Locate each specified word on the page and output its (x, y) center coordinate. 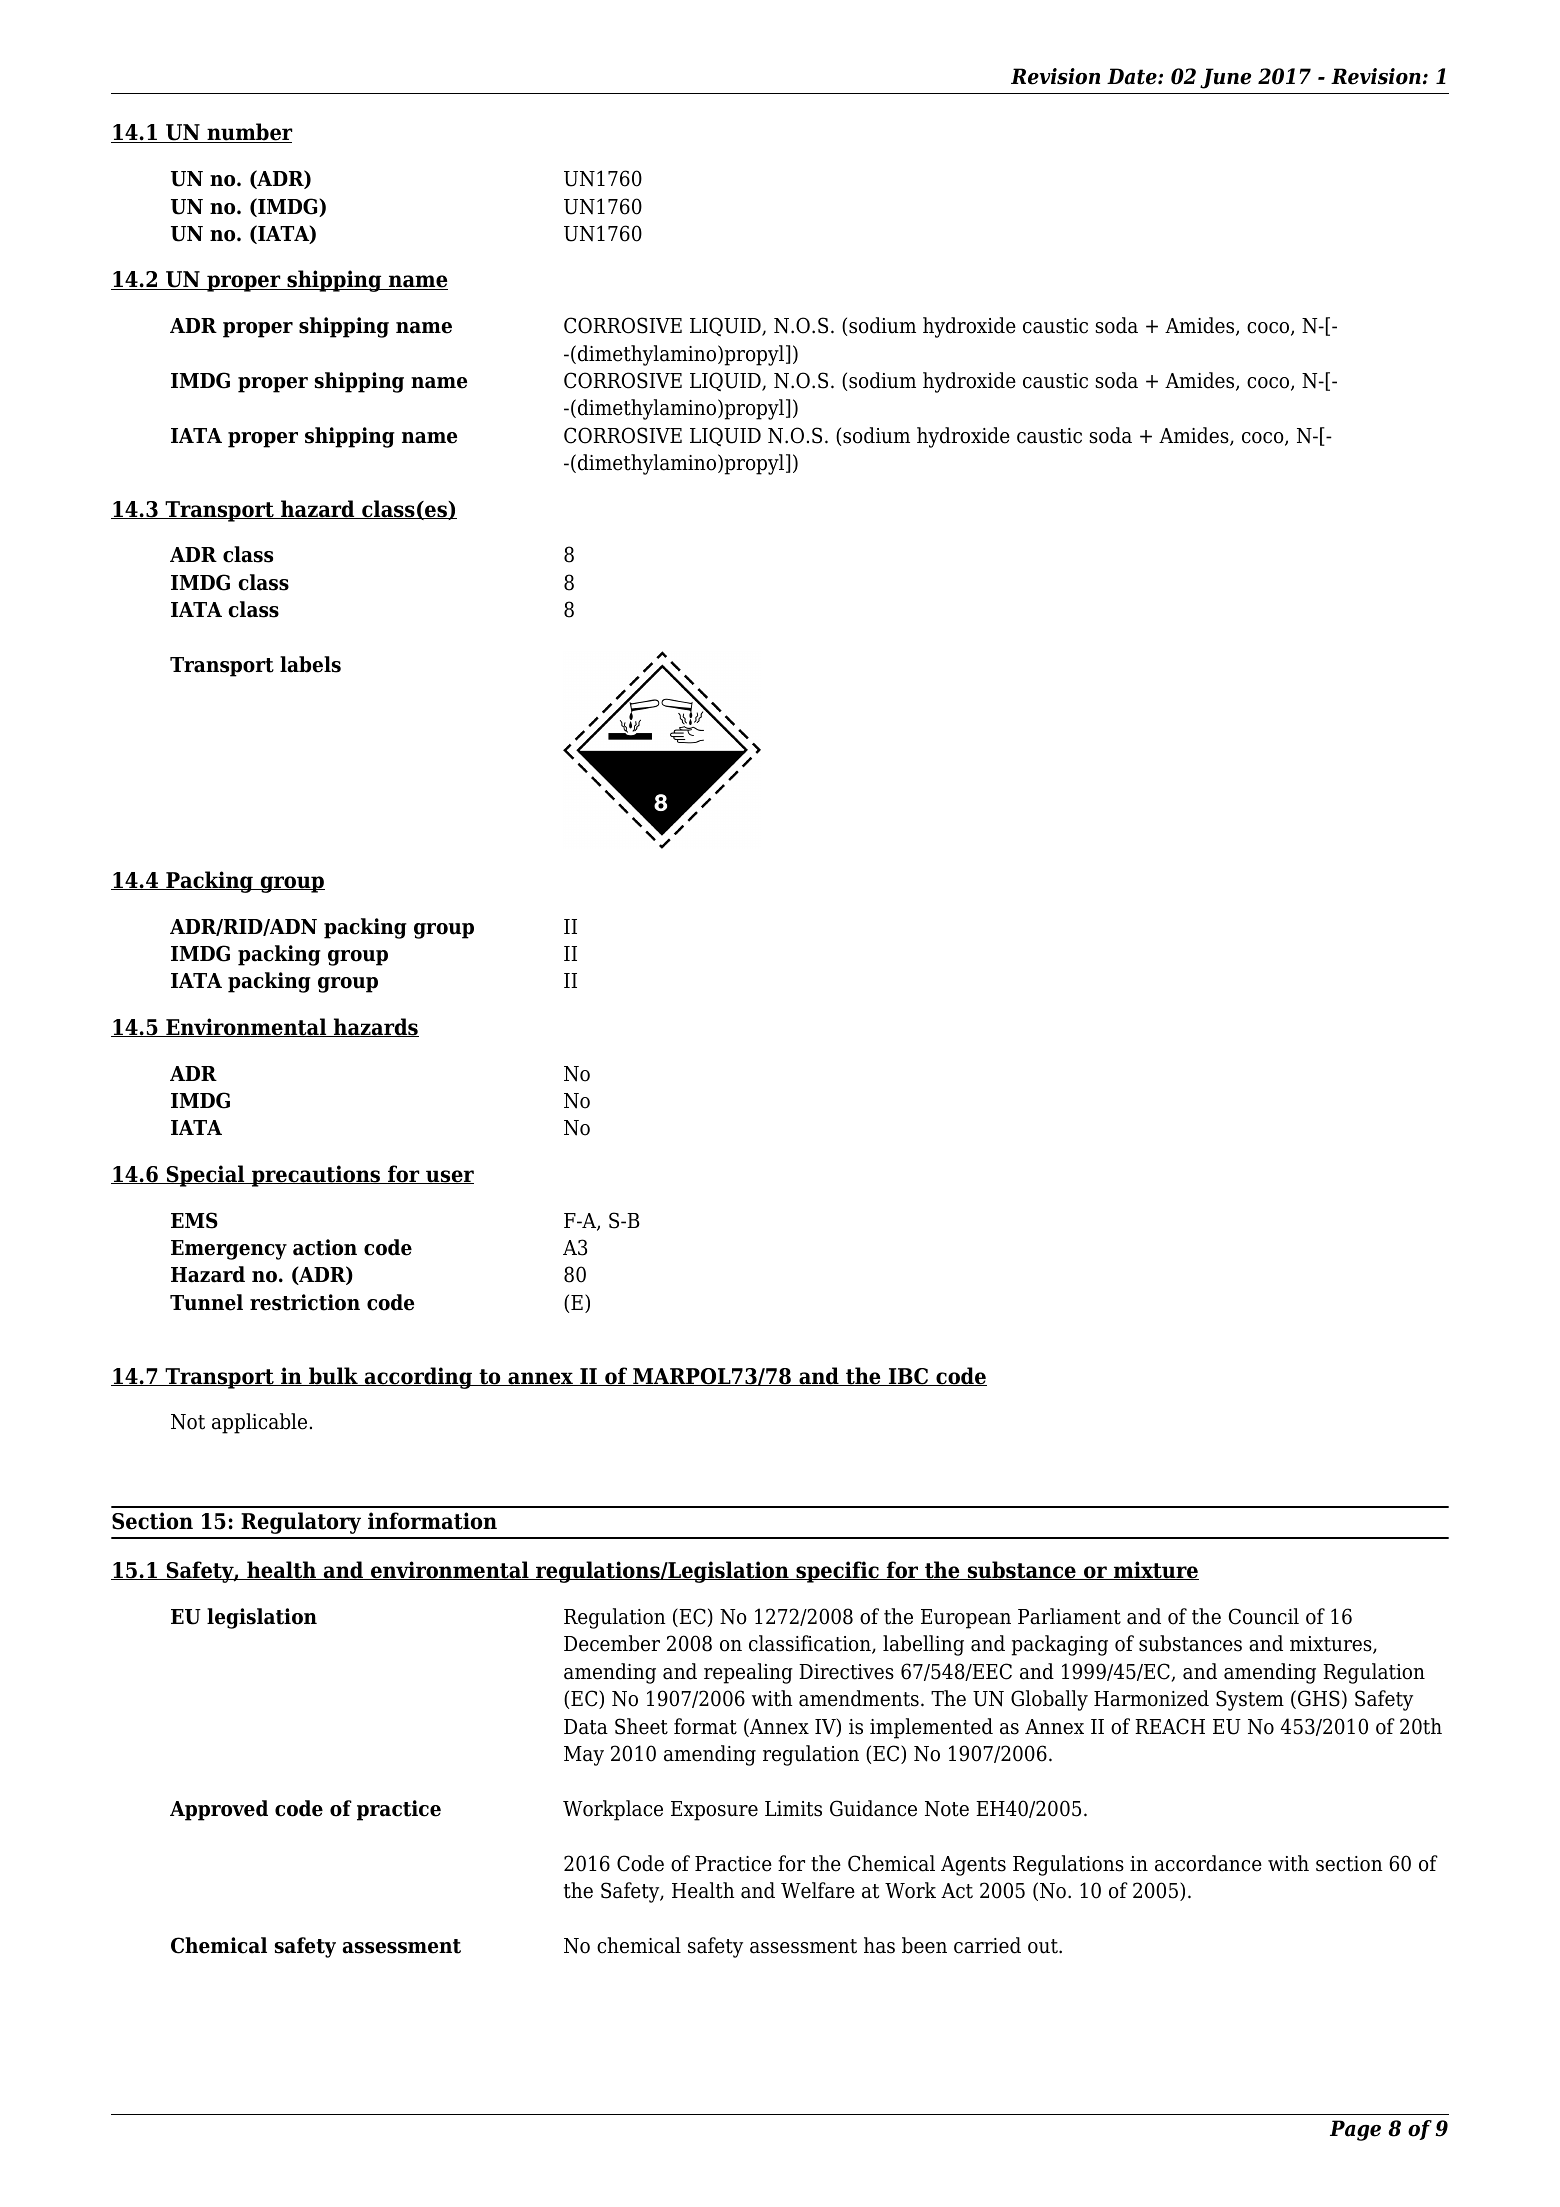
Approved (219, 1810)
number (249, 133)
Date (1133, 76)
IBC (909, 1377)
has (879, 1945)
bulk (333, 1376)
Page (1355, 2130)
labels (310, 664)
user (449, 1177)
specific (837, 1572)
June (1225, 78)
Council (1264, 1616)
